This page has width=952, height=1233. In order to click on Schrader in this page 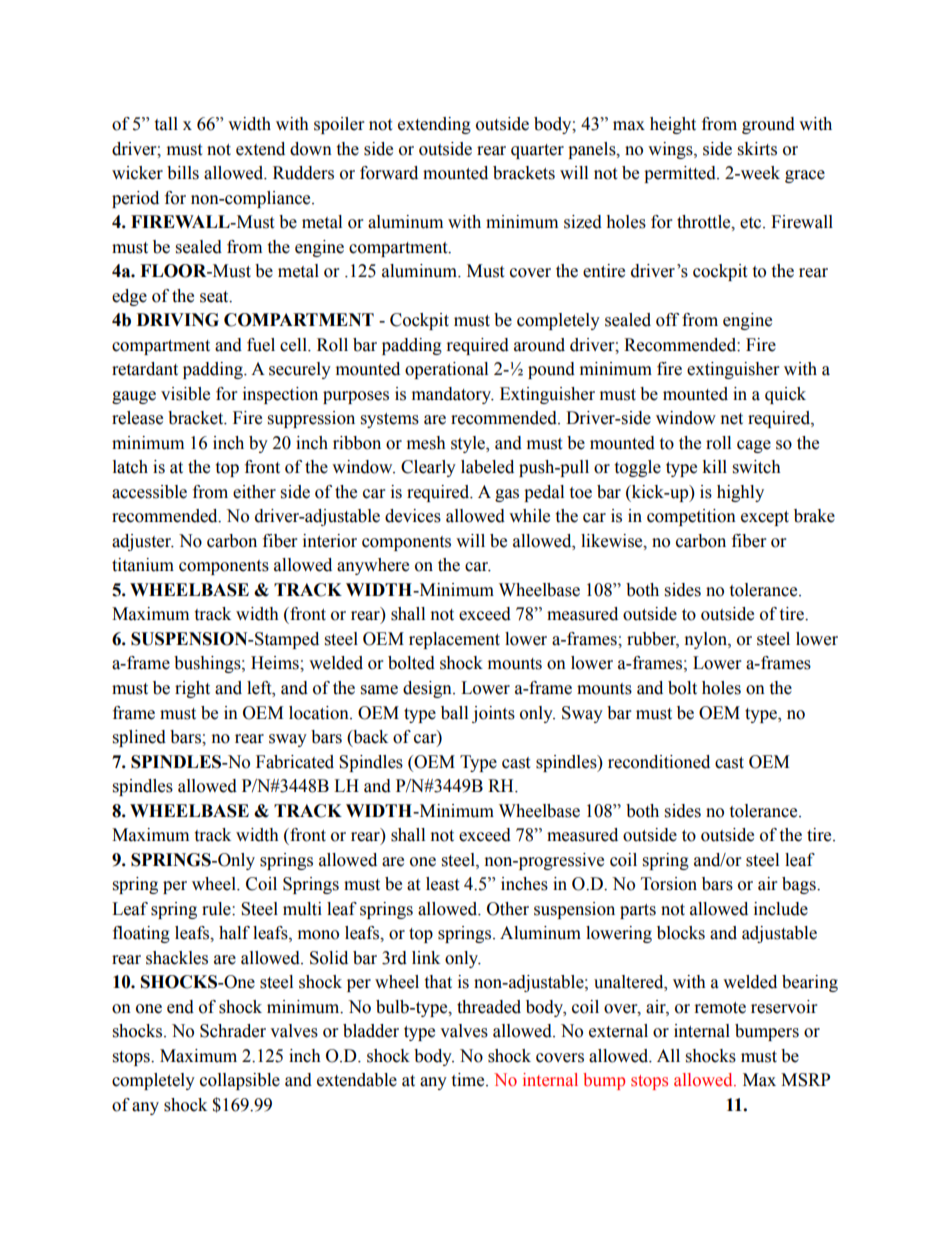, I will do `click(233, 1031)`.
